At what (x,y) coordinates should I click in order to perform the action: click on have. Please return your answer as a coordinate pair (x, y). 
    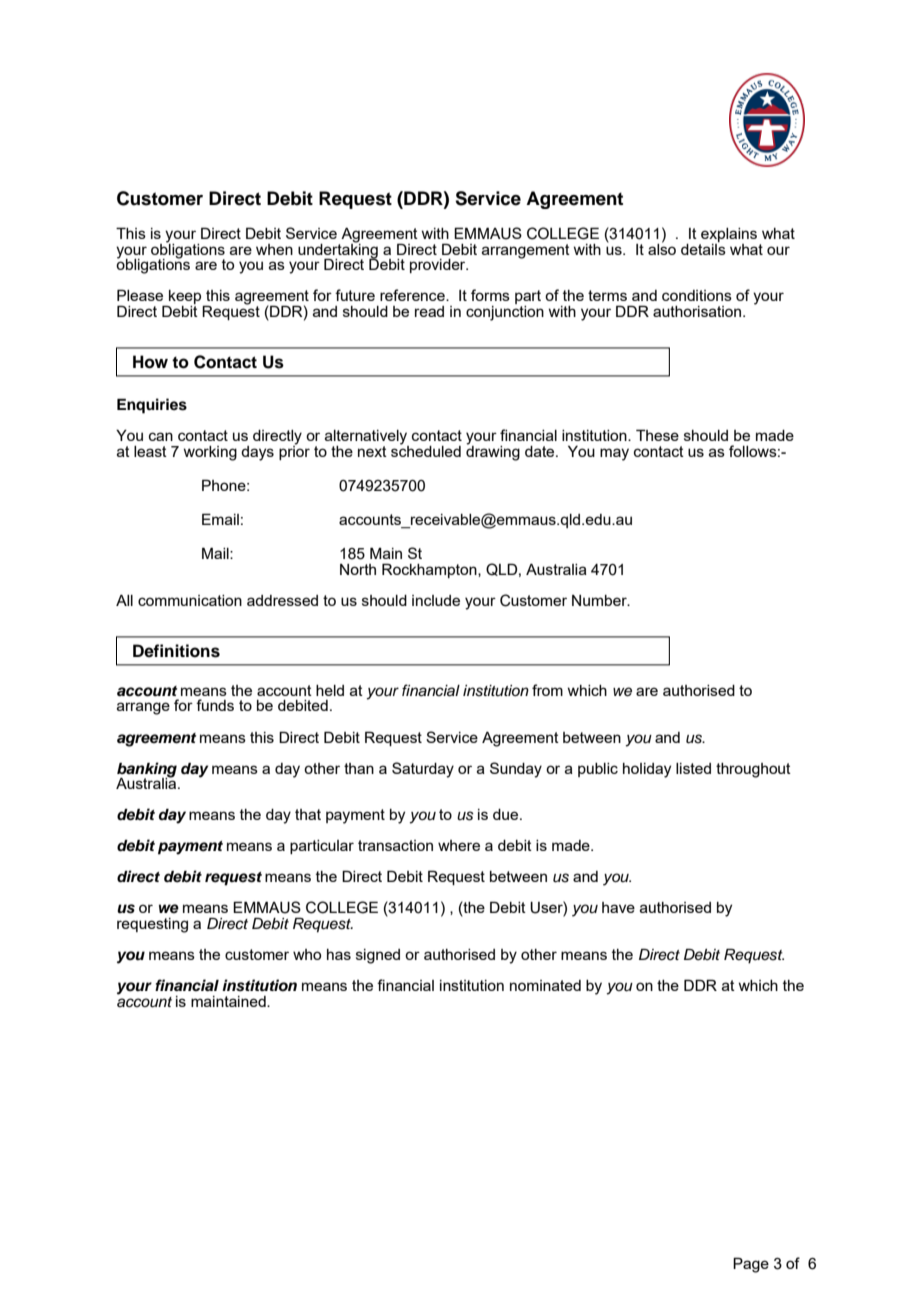
    Looking at the image, I should click on (618, 907).
